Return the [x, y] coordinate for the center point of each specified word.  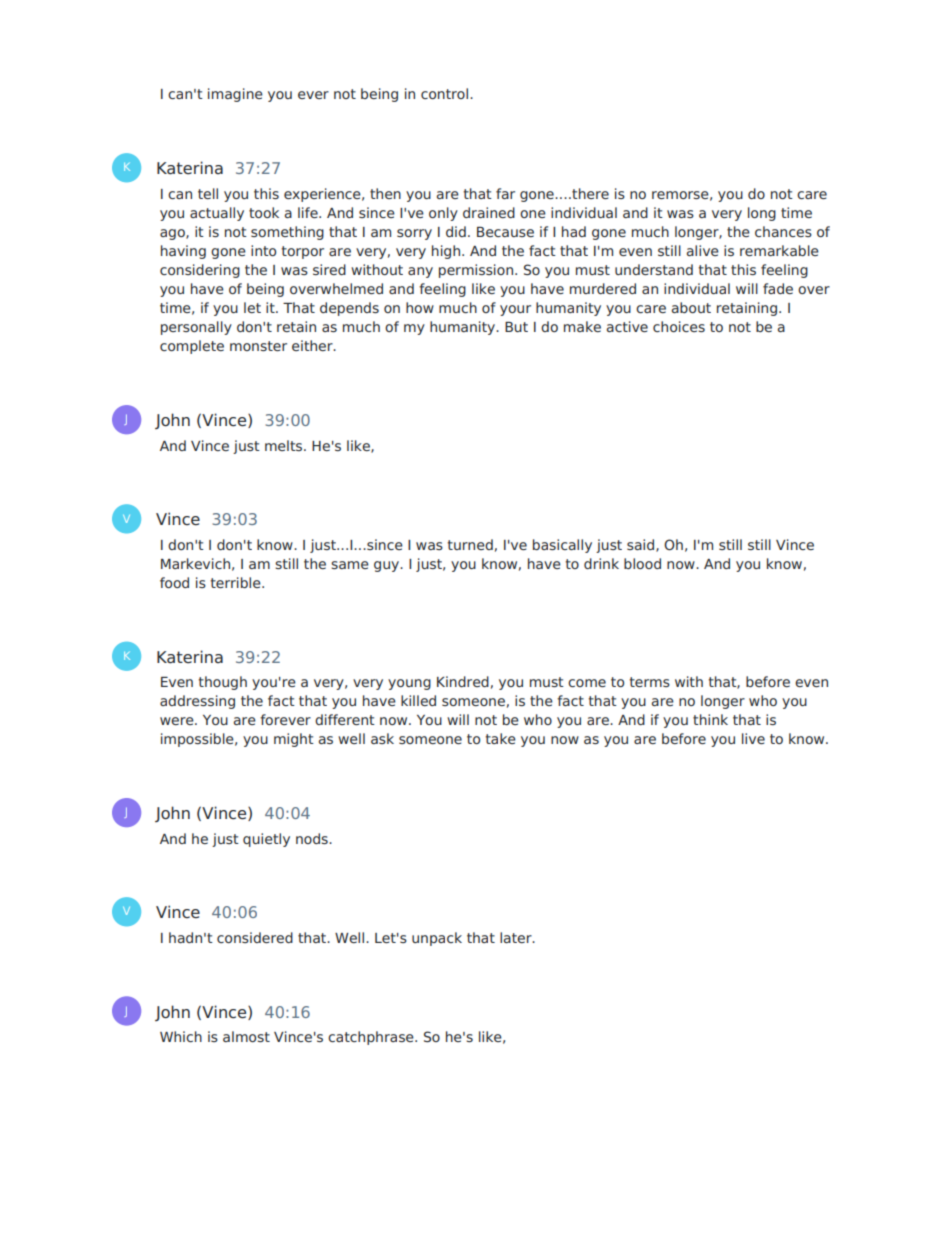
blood [642, 563]
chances [783, 231]
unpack [437, 939]
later [517, 937]
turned [470, 544]
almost [246, 1036]
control [446, 93]
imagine [235, 95]
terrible [236, 582]
